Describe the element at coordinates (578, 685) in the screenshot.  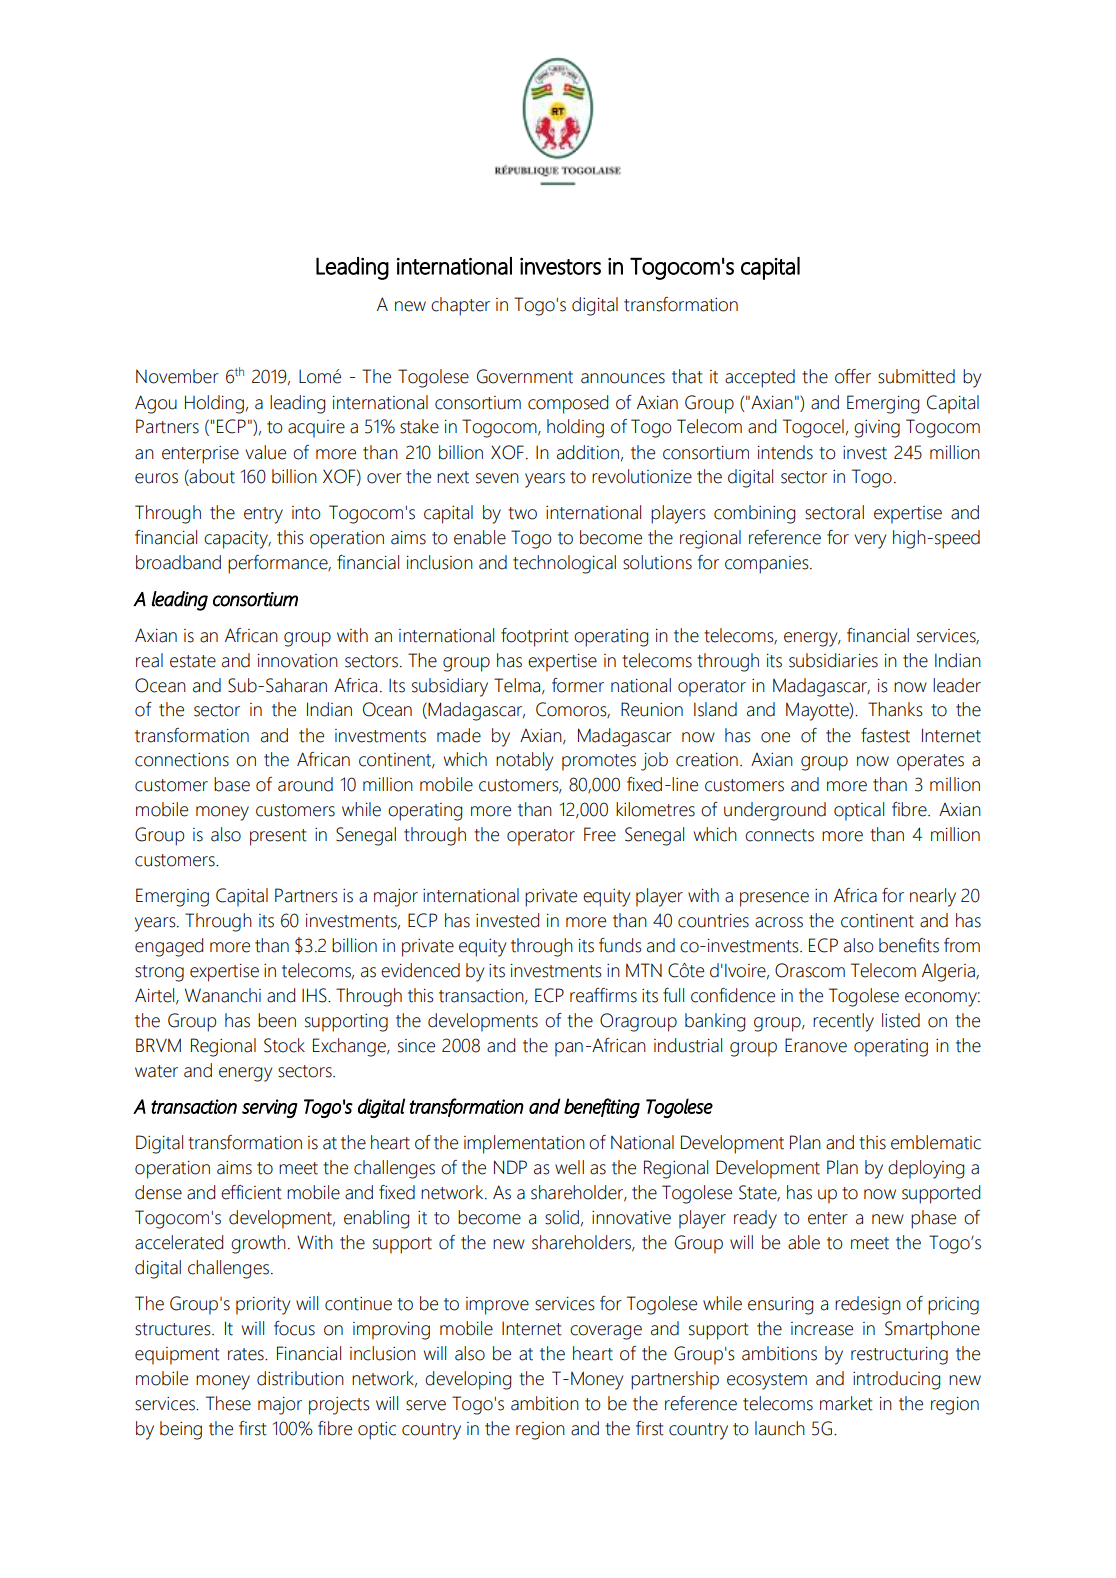
I see `former` at that location.
